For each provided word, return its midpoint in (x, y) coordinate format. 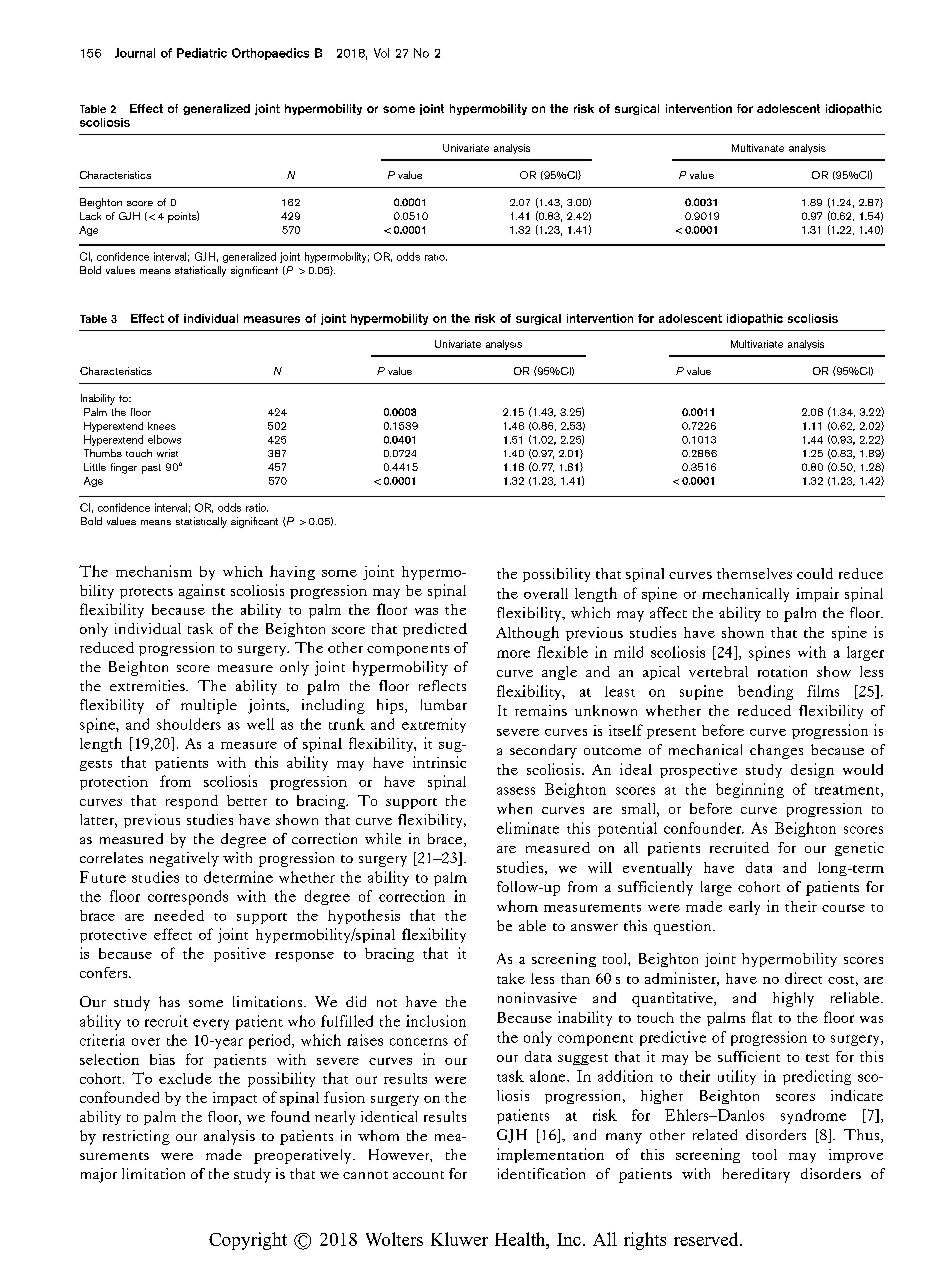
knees (162, 426)
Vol (381, 53)
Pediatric (202, 53)
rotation (782, 671)
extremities (148, 685)
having (292, 572)
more (513, 654)
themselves (754, 573)
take (511, 978)
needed (179, 915)
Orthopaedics (270, 54)
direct (803, 978)
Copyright (248, 1241)
